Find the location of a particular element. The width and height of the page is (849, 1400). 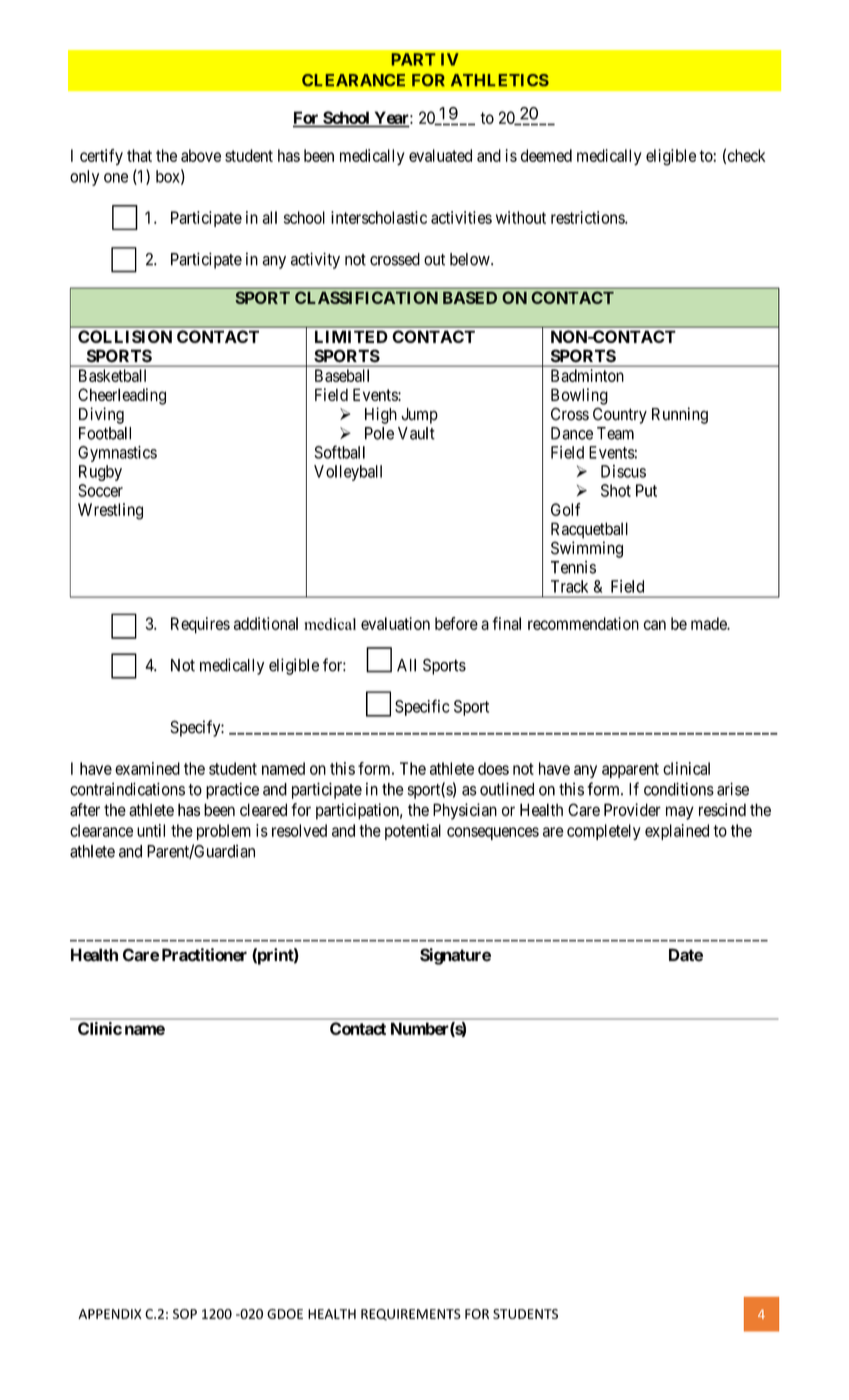

that is located at coordinates (139, 155).
